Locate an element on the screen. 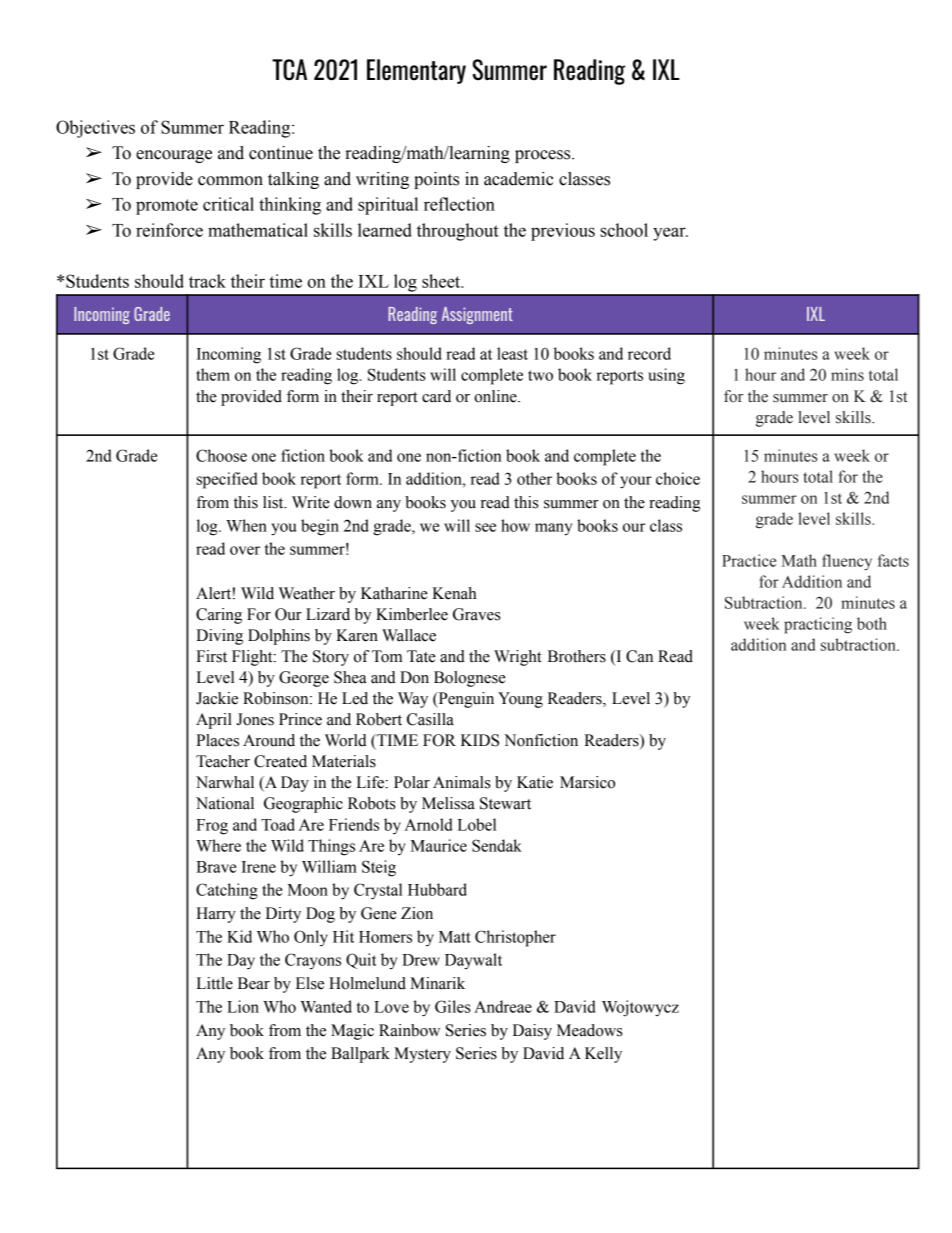  year is located at coordinates (670, 234).
